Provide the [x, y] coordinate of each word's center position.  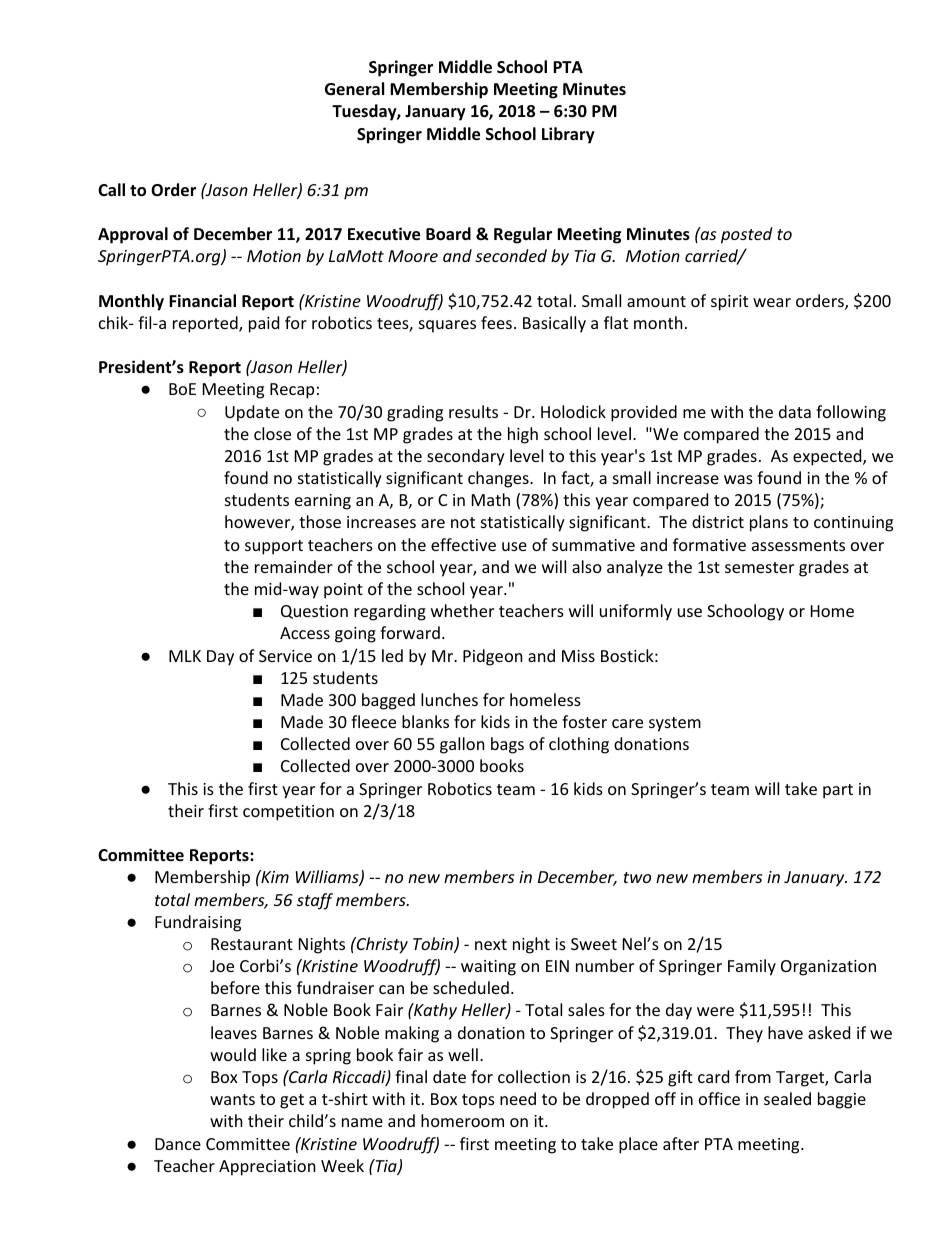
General [354, 89]
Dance [178, 1144]
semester [759, 567]
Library [568, 135]
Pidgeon [493, 657]
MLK [185, 656]
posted [746, 235]
